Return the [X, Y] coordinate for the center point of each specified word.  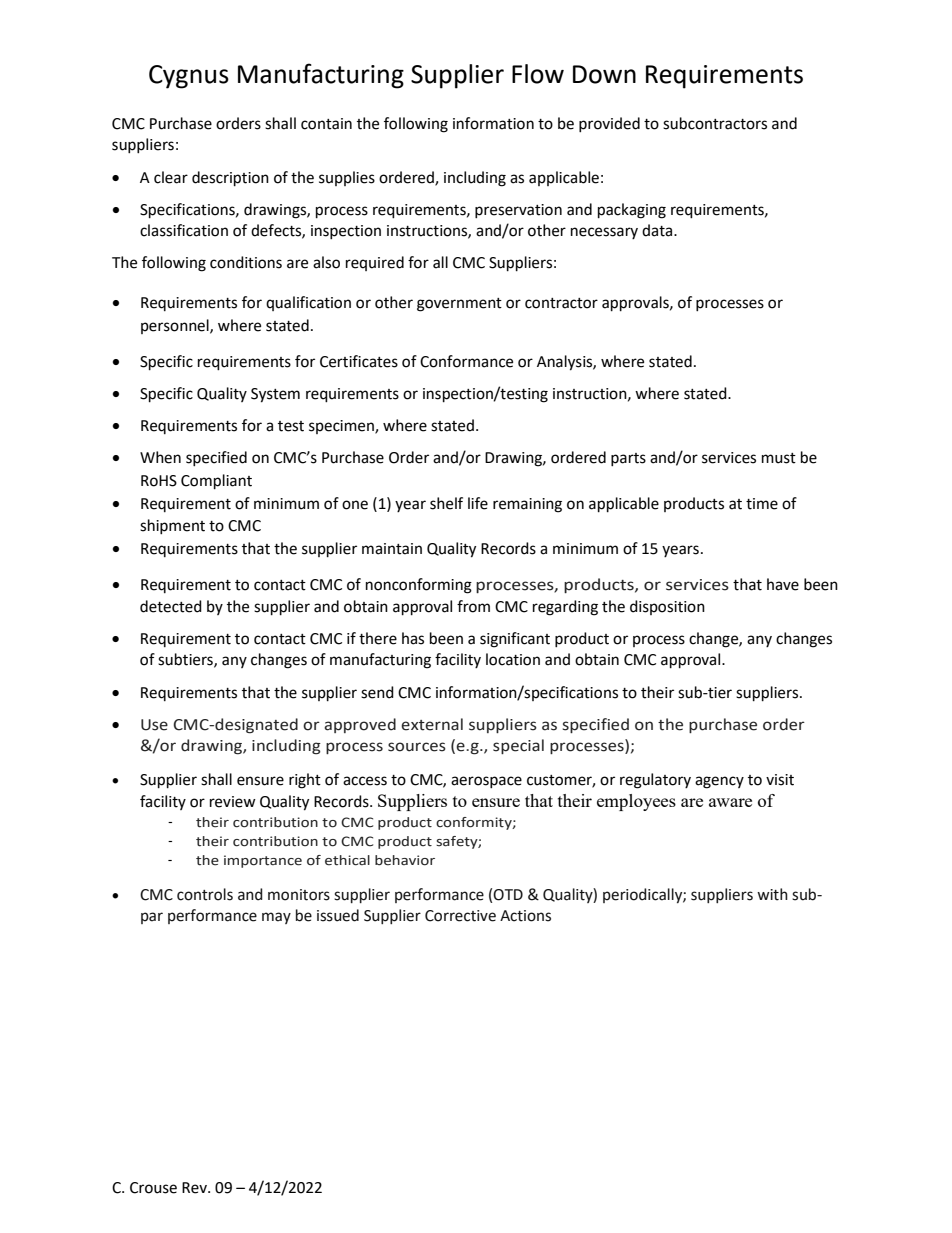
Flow [538, 74]
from [473, 606]
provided [609, 124]
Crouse [153, 1188]
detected [171, 606]
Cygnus [189, 77]
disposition [667, 607]
